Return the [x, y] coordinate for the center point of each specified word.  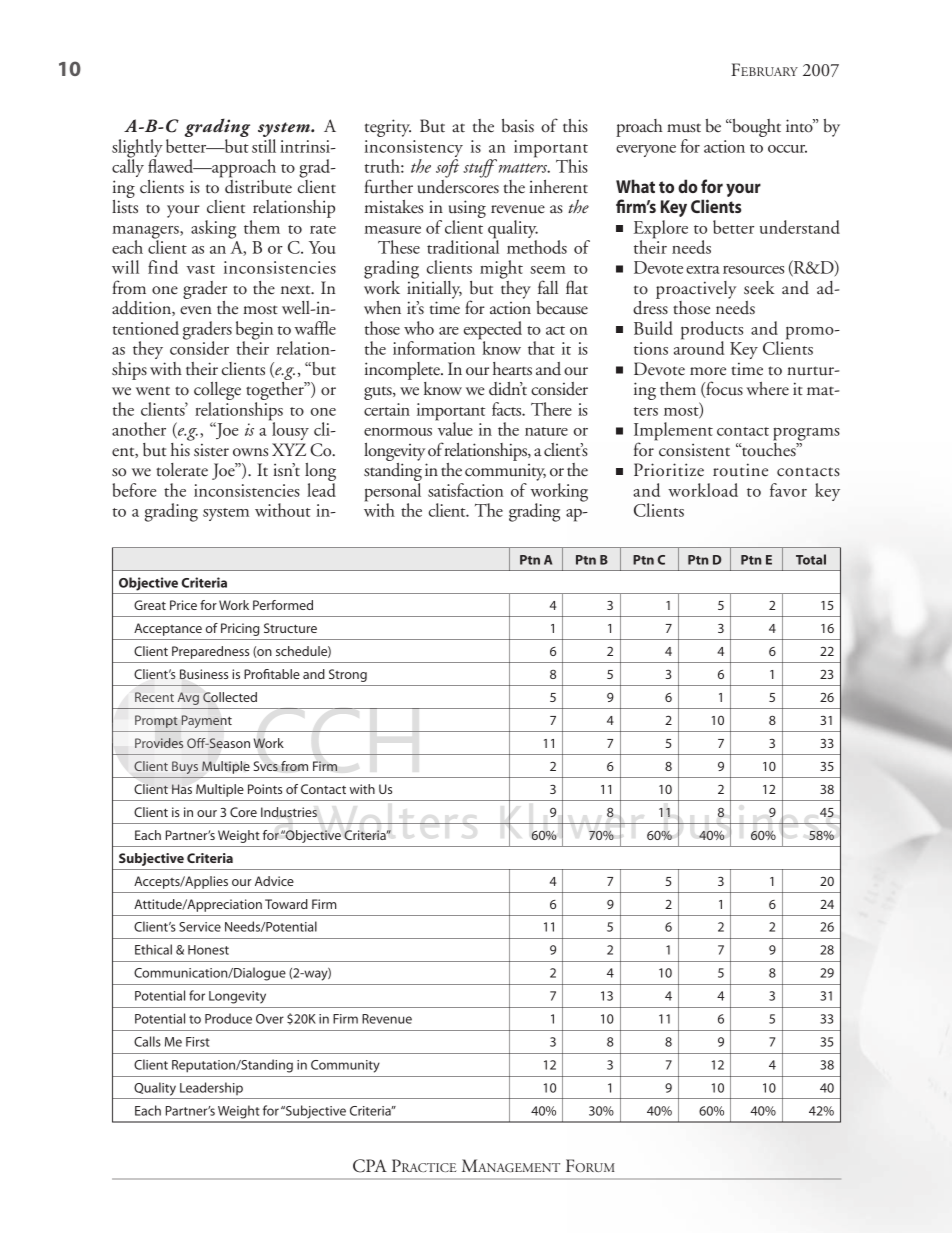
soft [447, 168]
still [264, 146]
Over [270, 1019]
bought [755, 128]
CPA [370, 1166]
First [198, 1042]
